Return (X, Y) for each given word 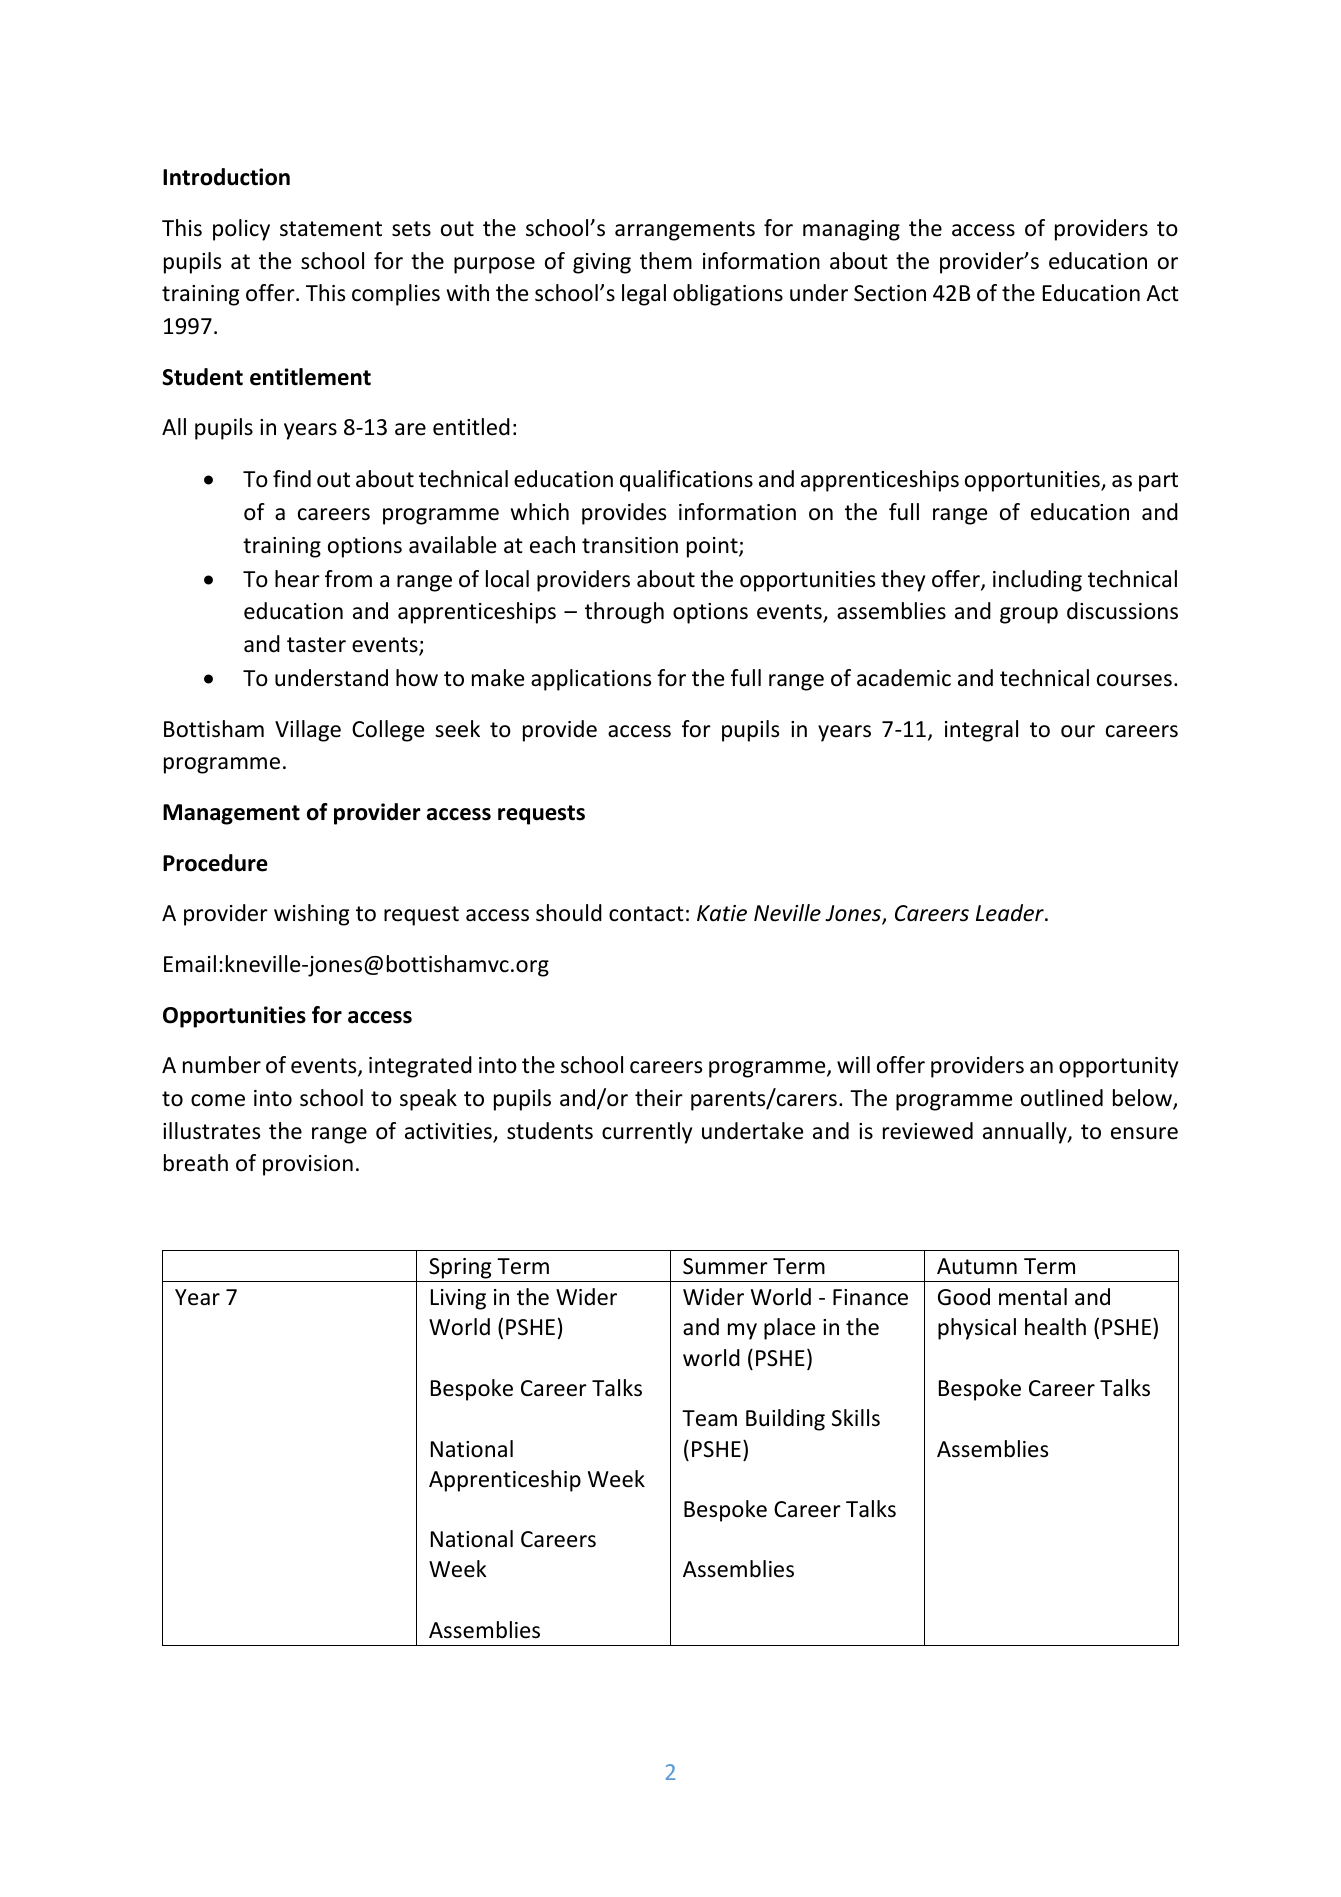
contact (646, 914)
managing (851, 230)
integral (981, 731)
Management (231, 814)
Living (458, 1299)
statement (331, 229)
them (666, 261)
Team (709, 1418)
